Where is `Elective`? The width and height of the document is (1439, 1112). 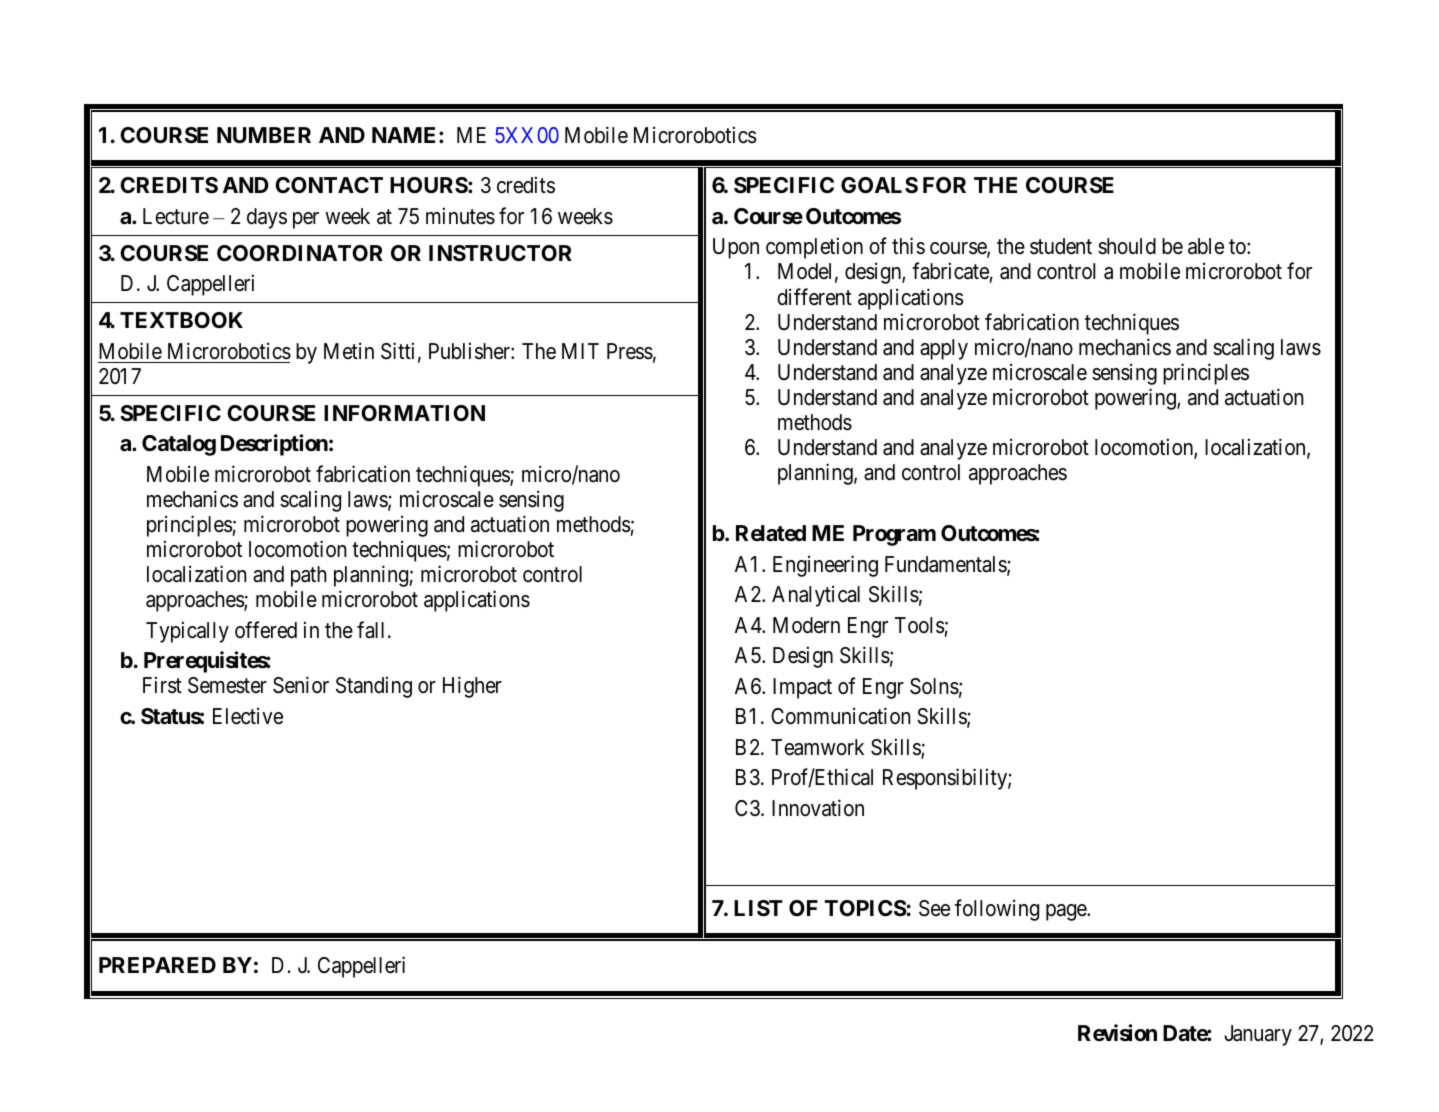
Elective is located at coordinates (248, 716).
